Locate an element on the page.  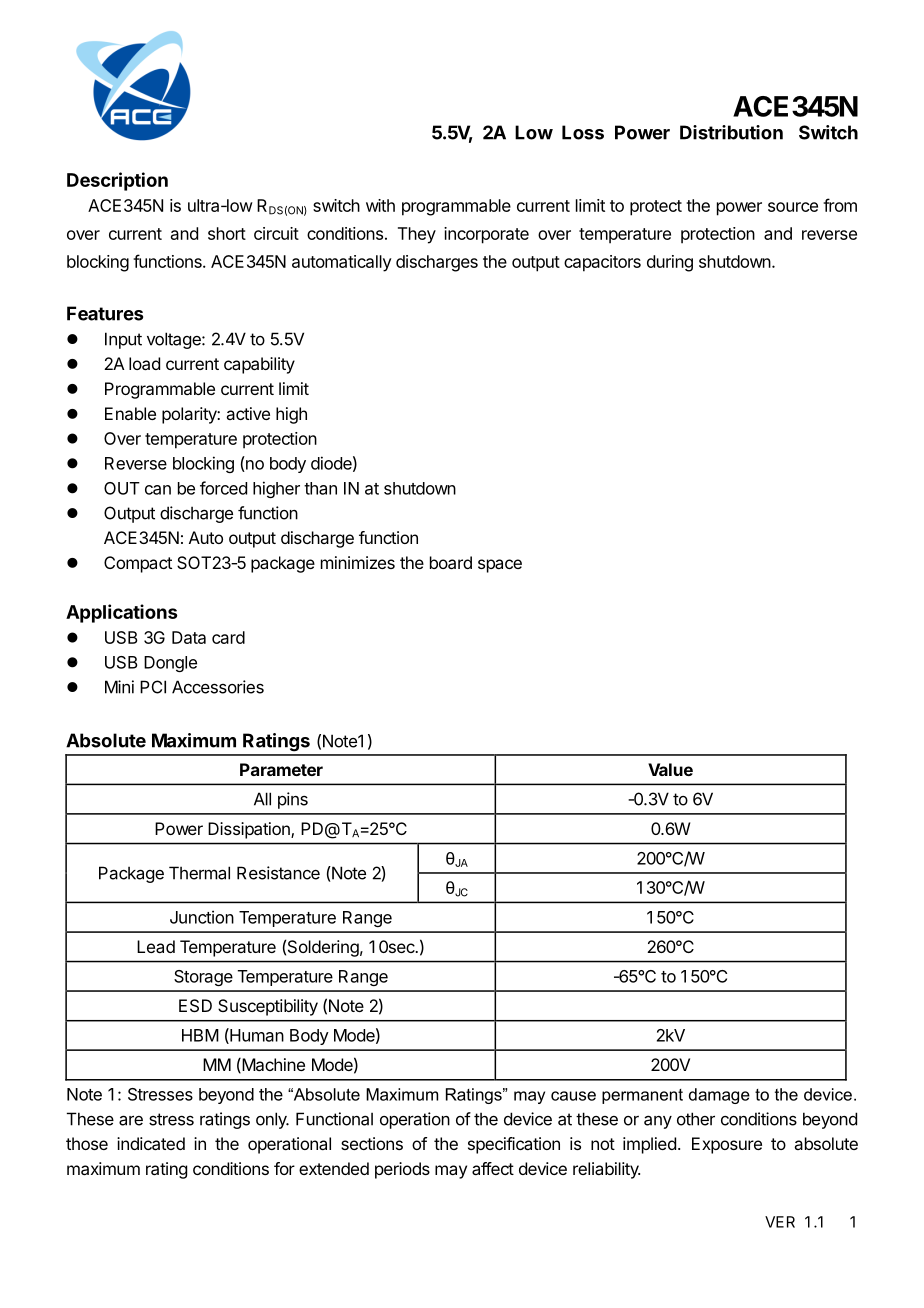
damage is located at coordinates (719, 1096).
